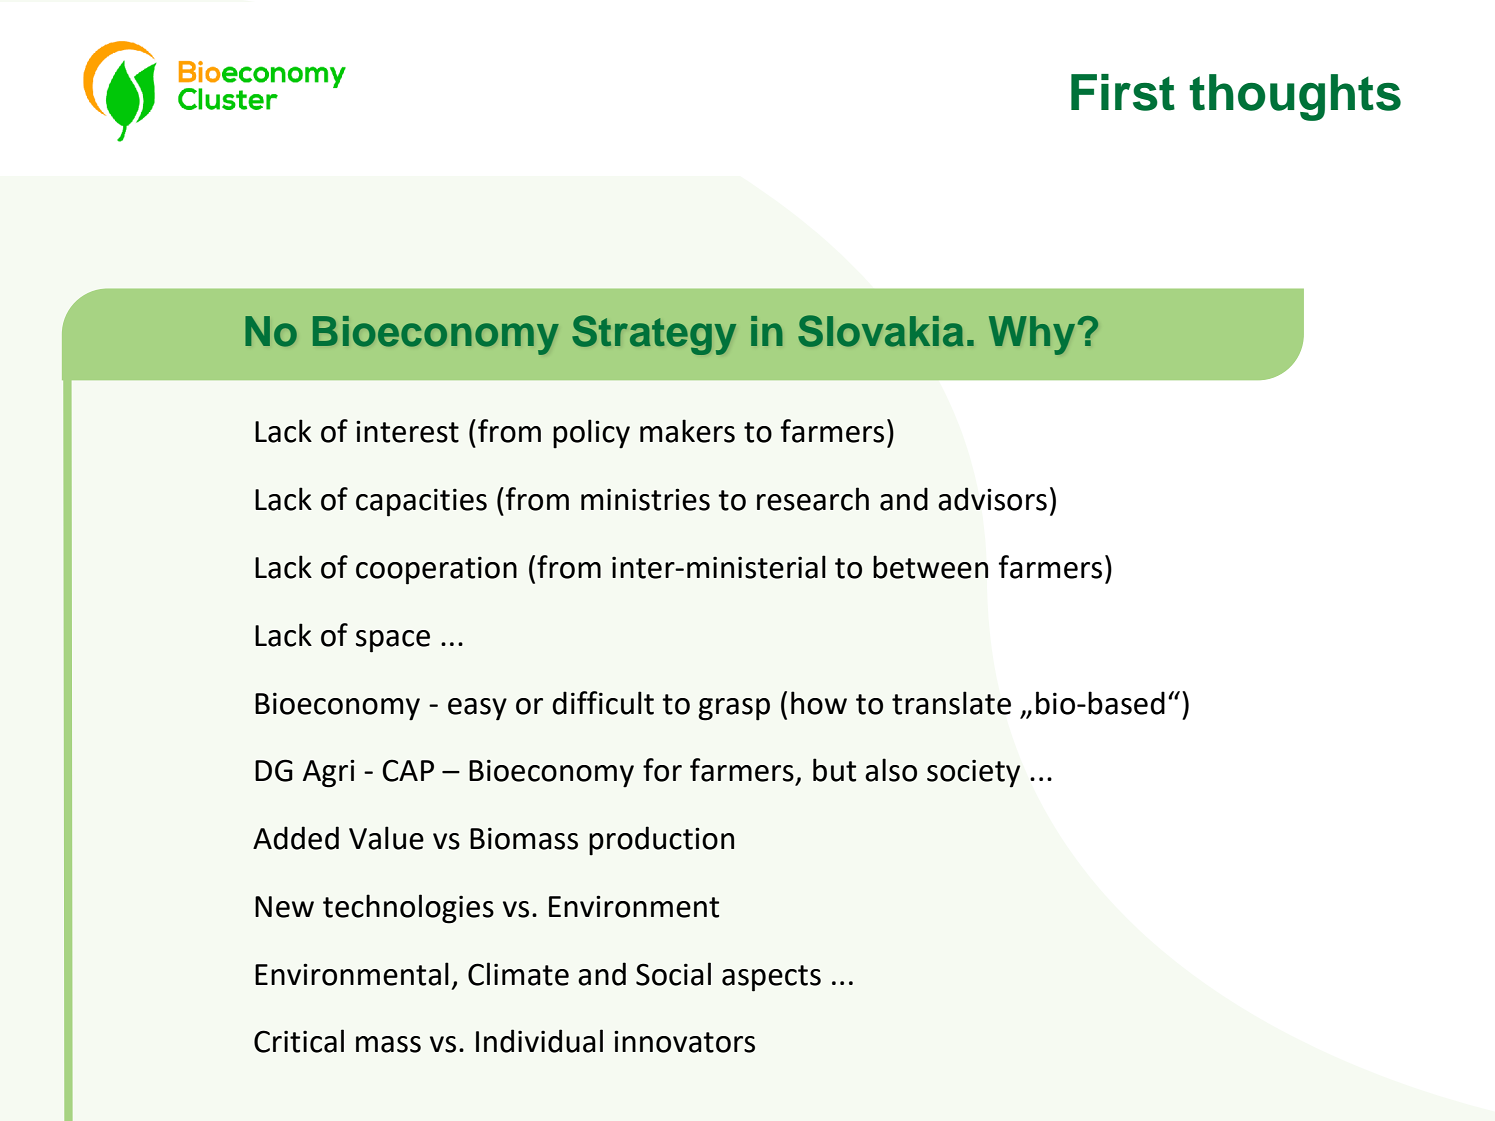  Describe the element at coordinates (654, 335) in the document. I see `Strategy` at that location.
